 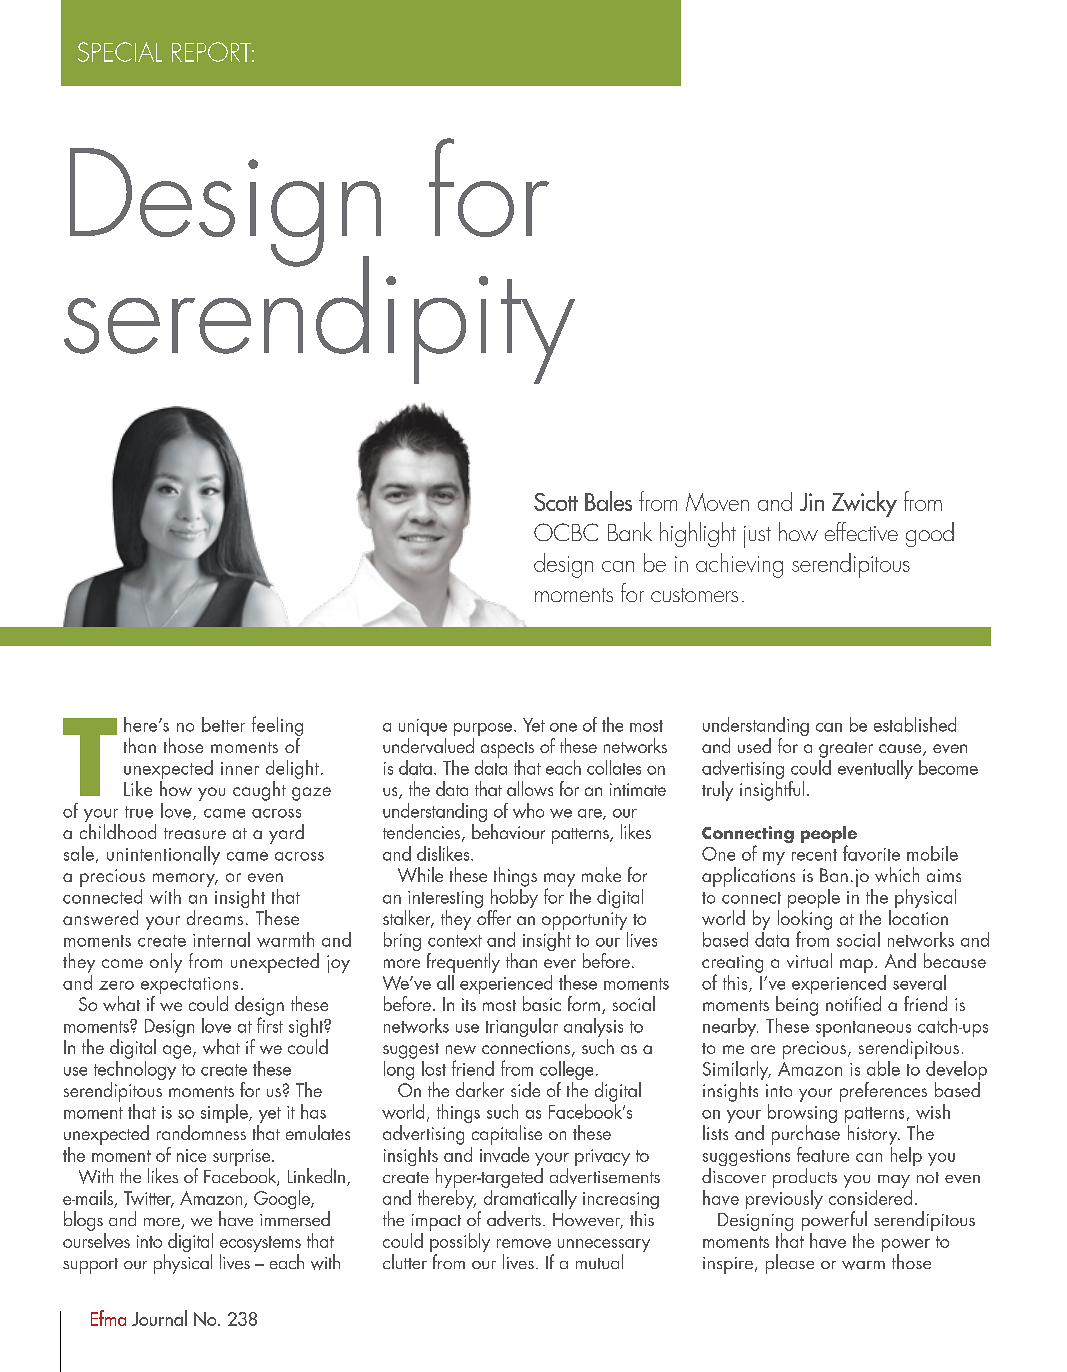 What do you see at coordinates (159, 1318) in the screenshot?
I see `Journal` at bounding box center [159, 1318].
